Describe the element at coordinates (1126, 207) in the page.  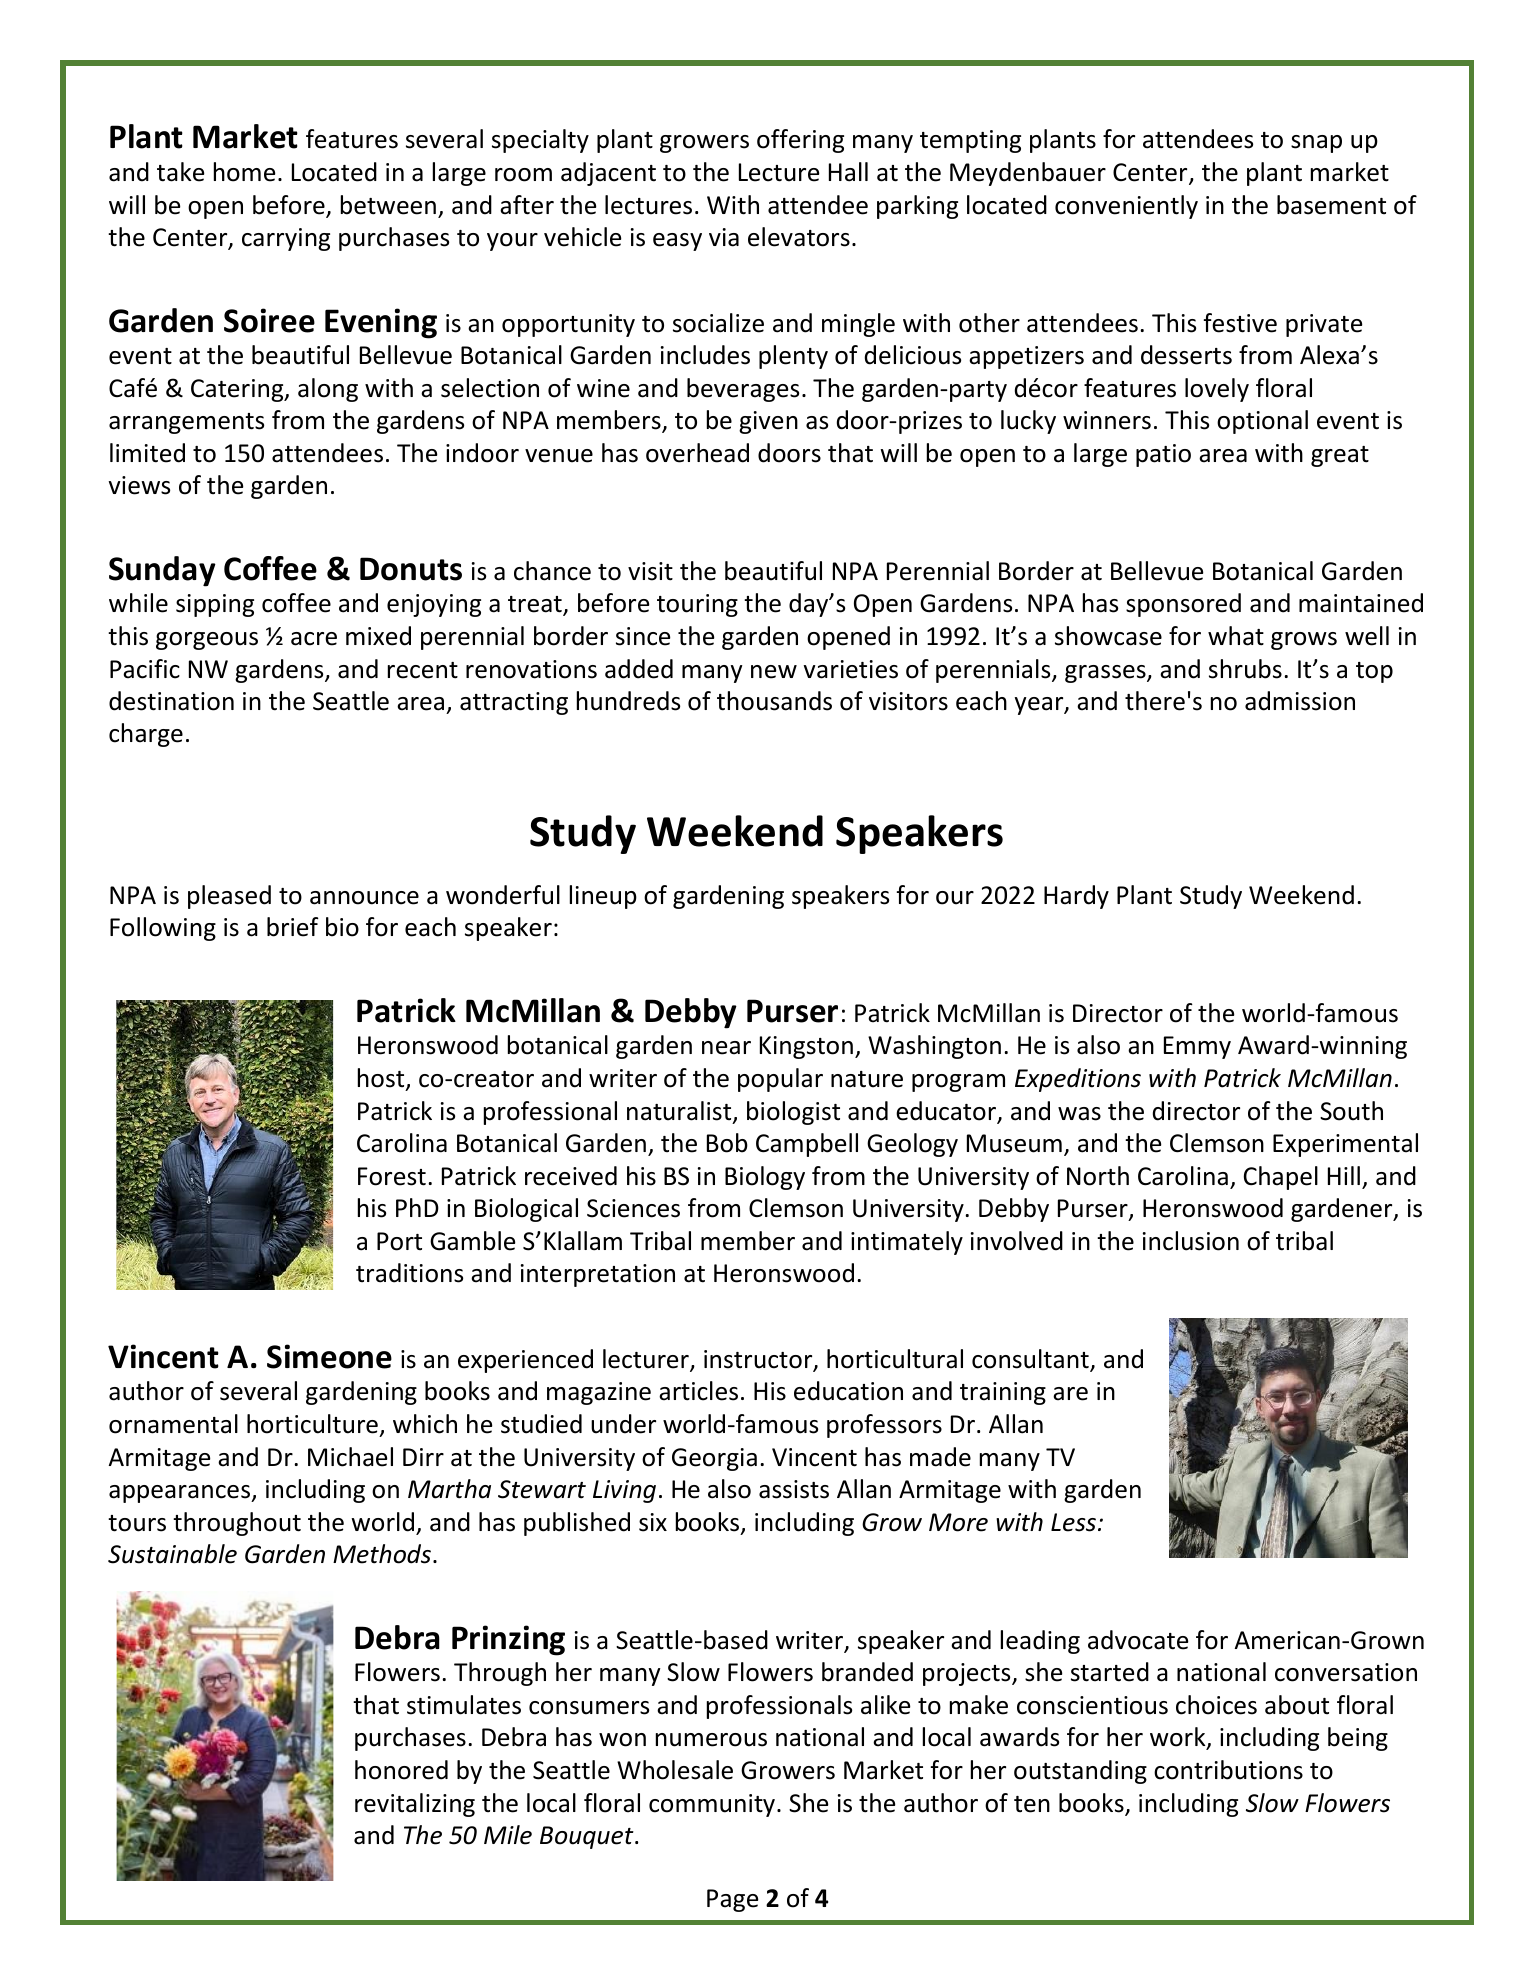
I see `conveniently` at that location.
